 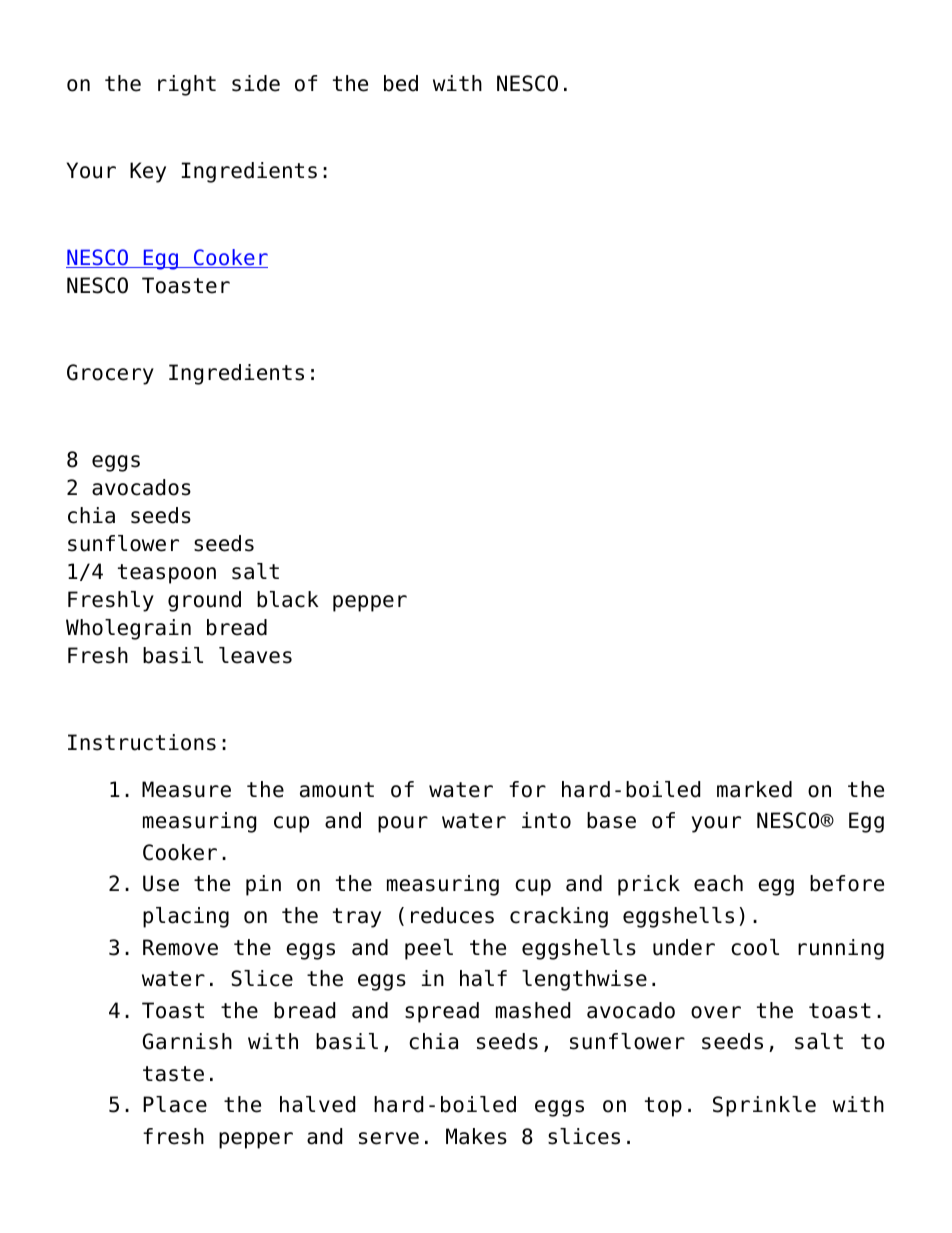 I want to click on Measure, so click(x=186, y=789).
